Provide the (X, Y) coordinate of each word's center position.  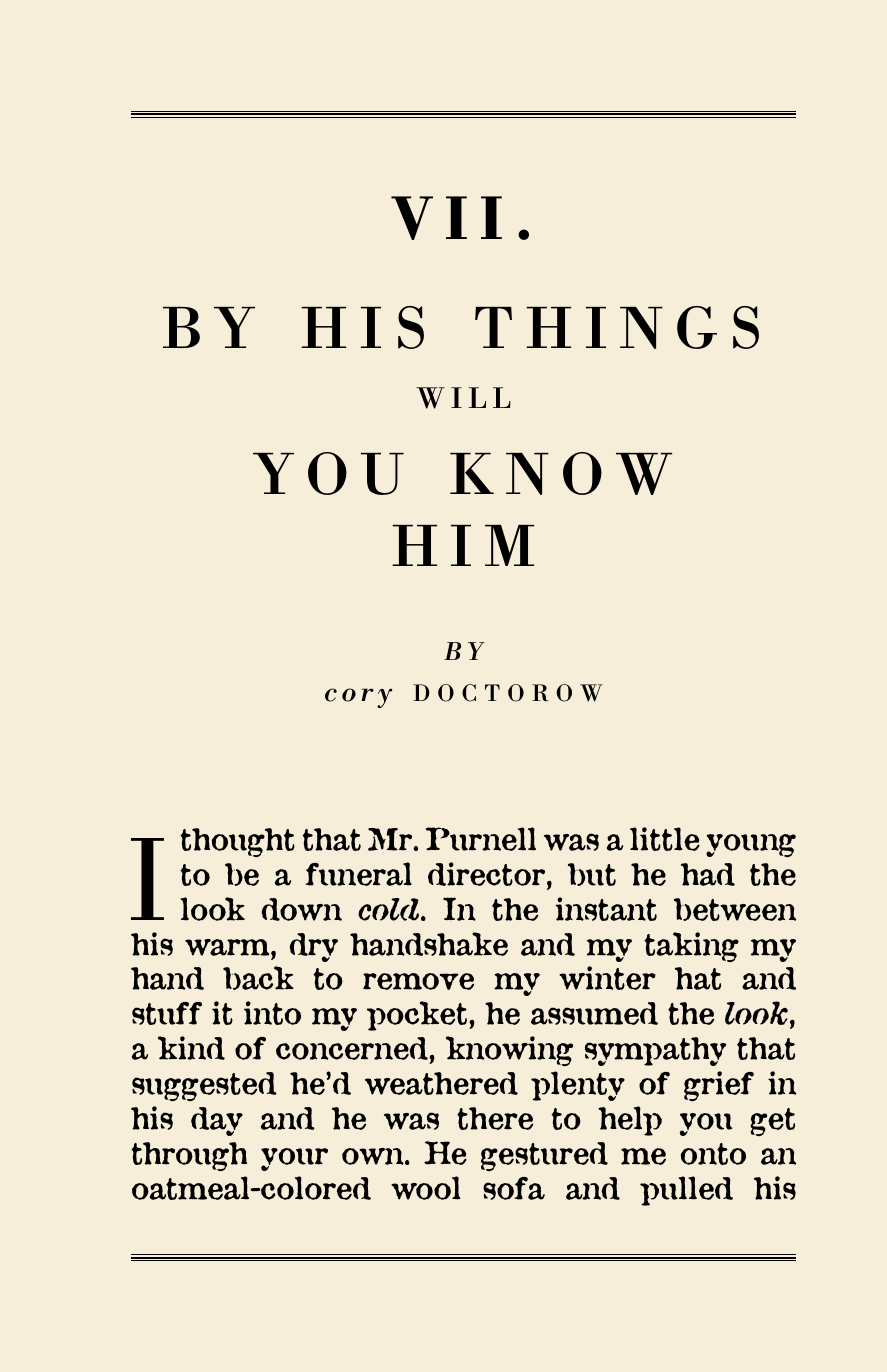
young (751, 846)
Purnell (481, 839)
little (665, 839)
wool (425, 1188)
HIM (463, 545)
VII (446, 218)
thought (237, 842)
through (189, 1157)
